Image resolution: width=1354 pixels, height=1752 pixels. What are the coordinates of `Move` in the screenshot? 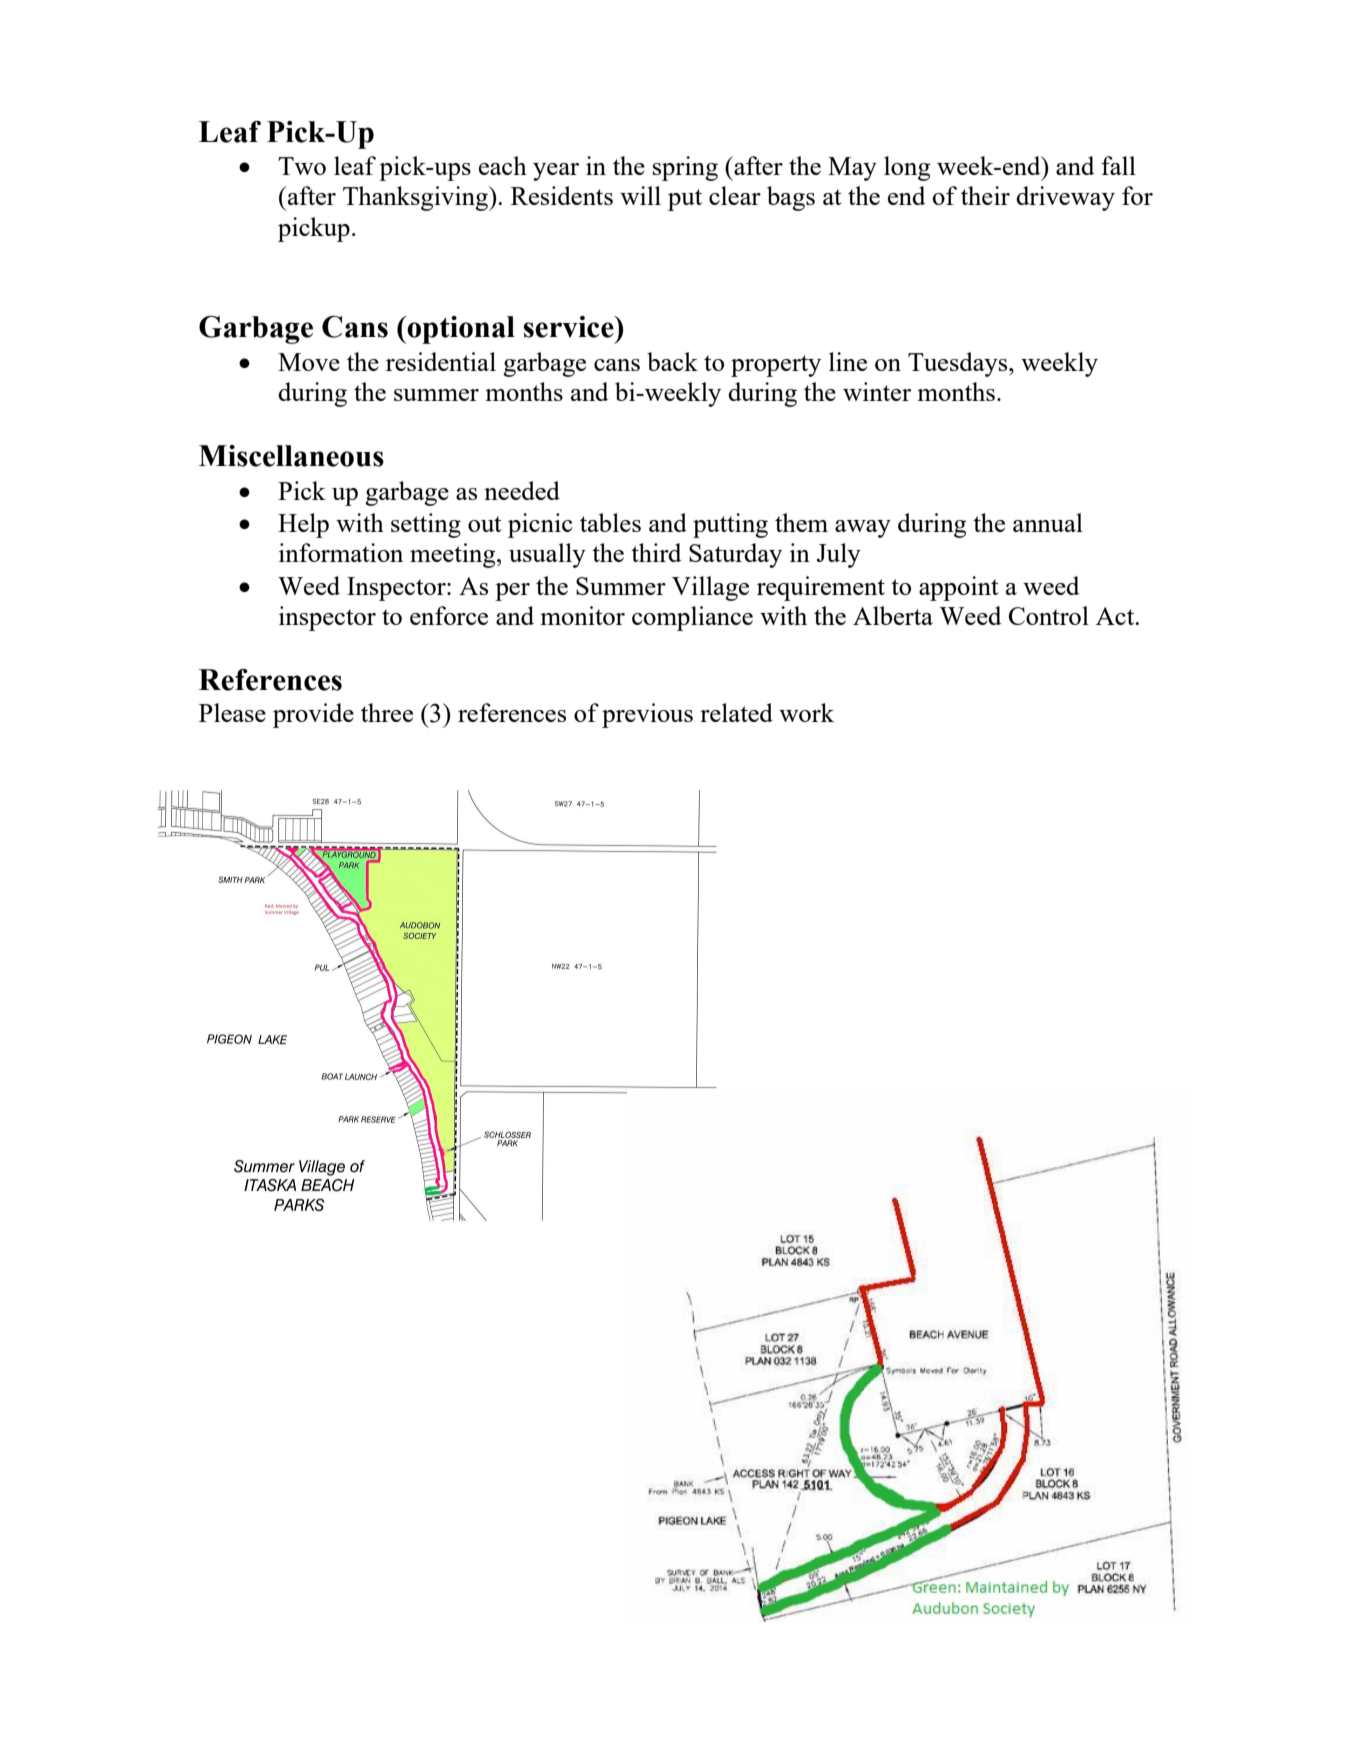 It's located at (309, 362).
